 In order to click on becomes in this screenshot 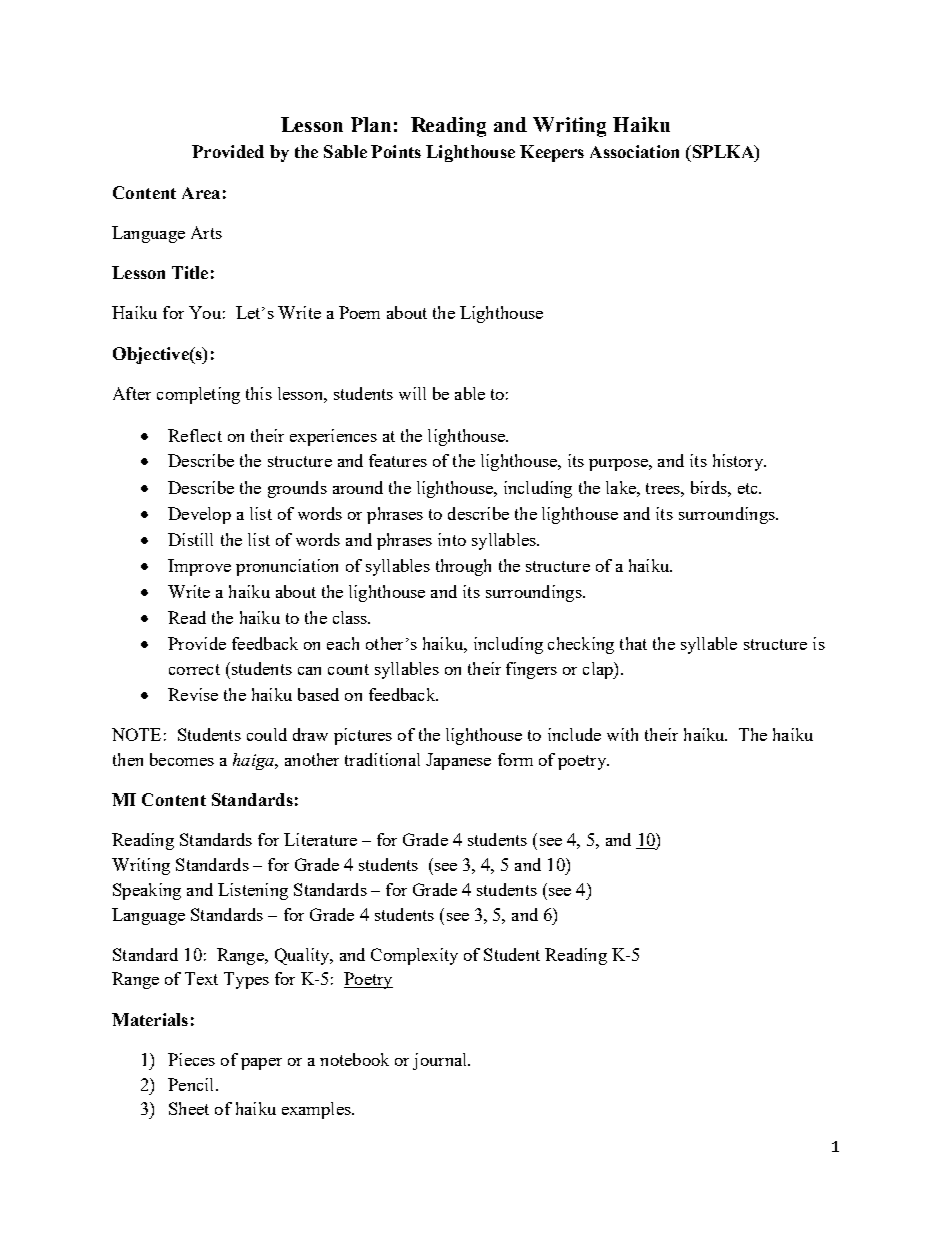, I will do `click(182, 759)`.
